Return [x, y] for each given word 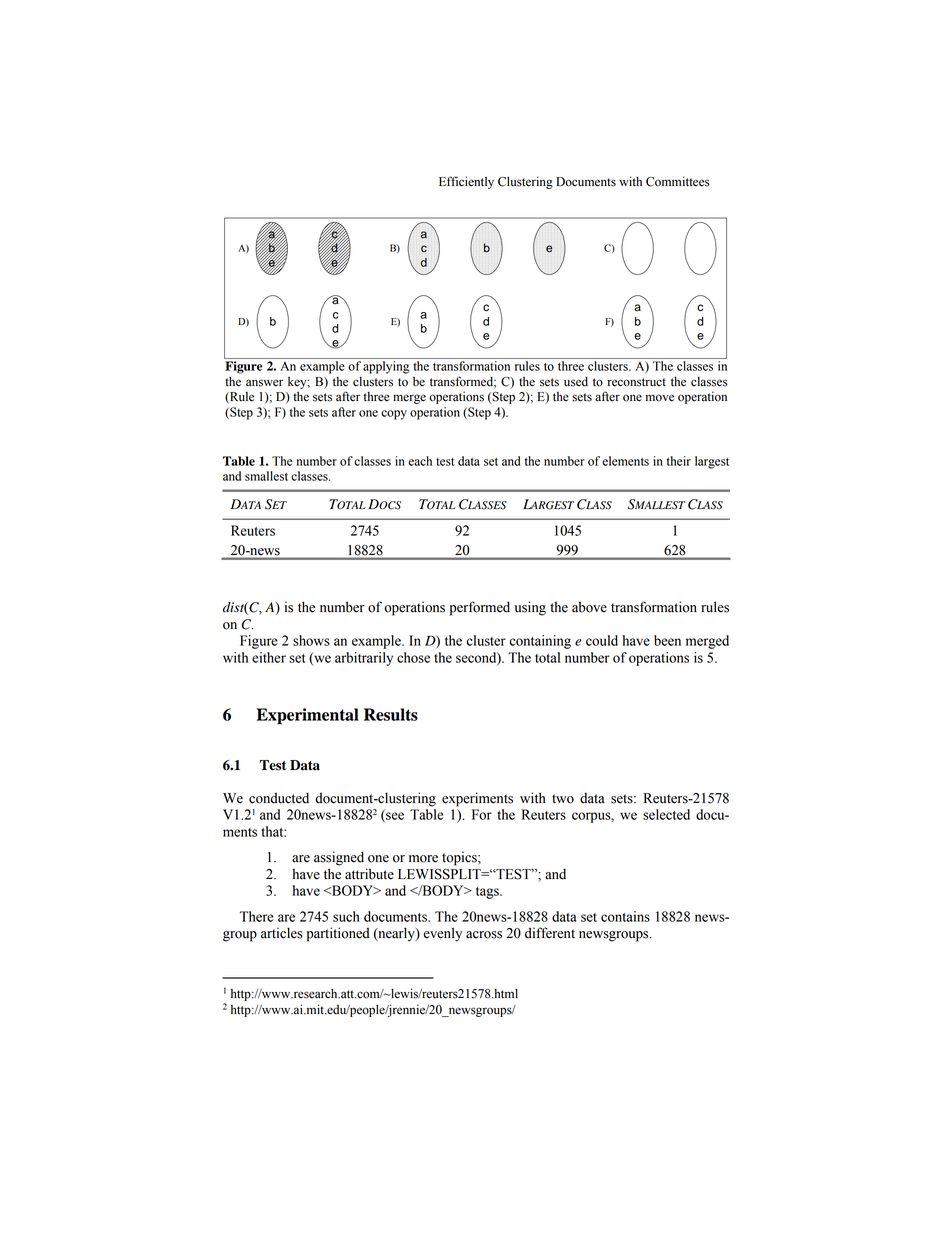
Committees [678, 181]
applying [386, 367]
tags [488, 893]
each [420, 461]
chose [413, 657]
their [679, 461]
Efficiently [466, 182]
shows [311, 640]
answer [264, 383]
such [346, 916]
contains [625, 916]
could [602, 640]
